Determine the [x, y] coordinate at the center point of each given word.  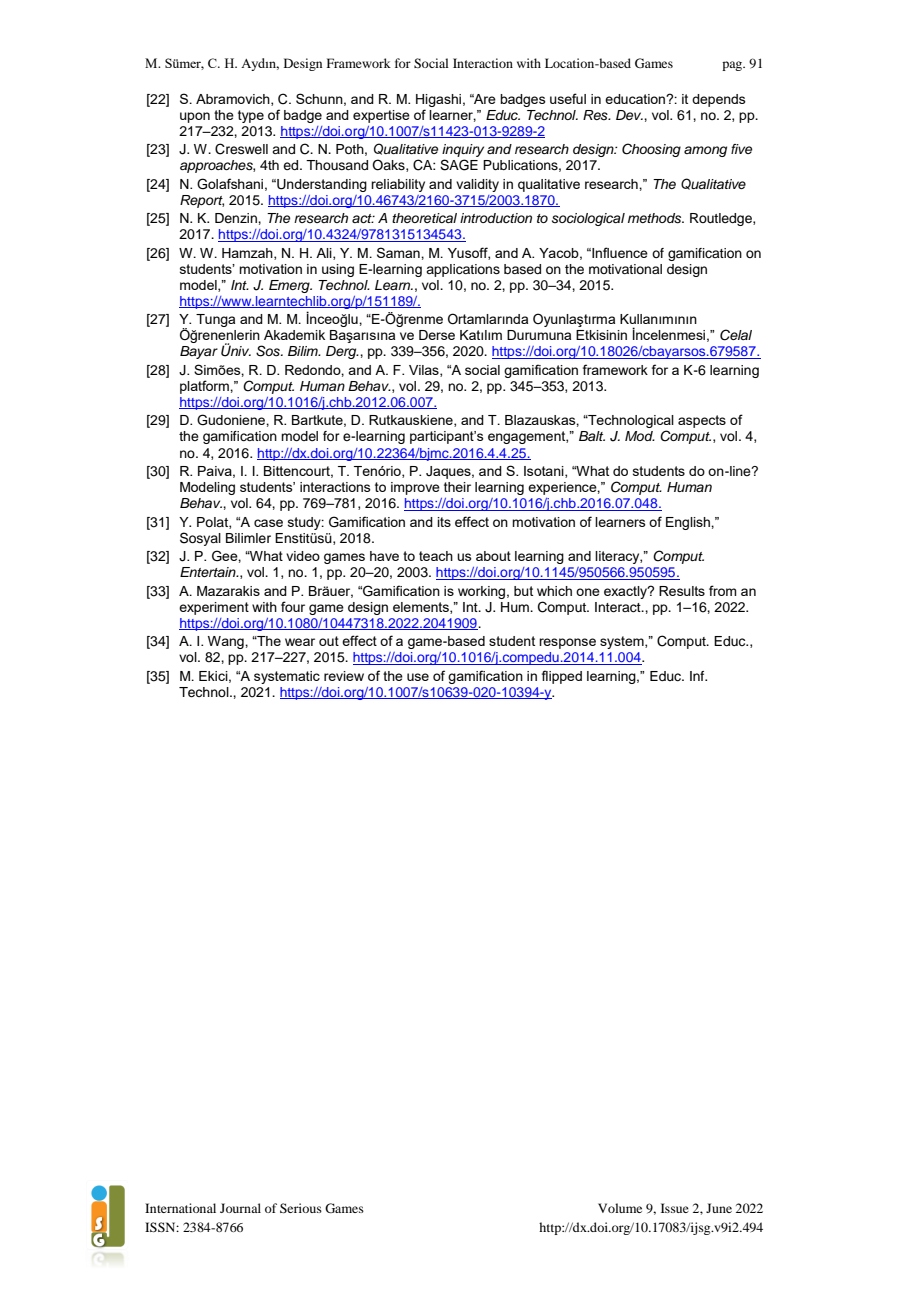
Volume [620, 1208]
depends [719, 100]
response [567, 643]
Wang [227, 642]
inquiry [463, 150]
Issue [675, 1208]
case [268, 523]
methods [656, 218]
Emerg [290, 286]
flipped [562, 677]
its [444, 522]
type [251, 116]
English [689, 523]
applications [463, 270]
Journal [240, 1208]
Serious [301, 1208]
